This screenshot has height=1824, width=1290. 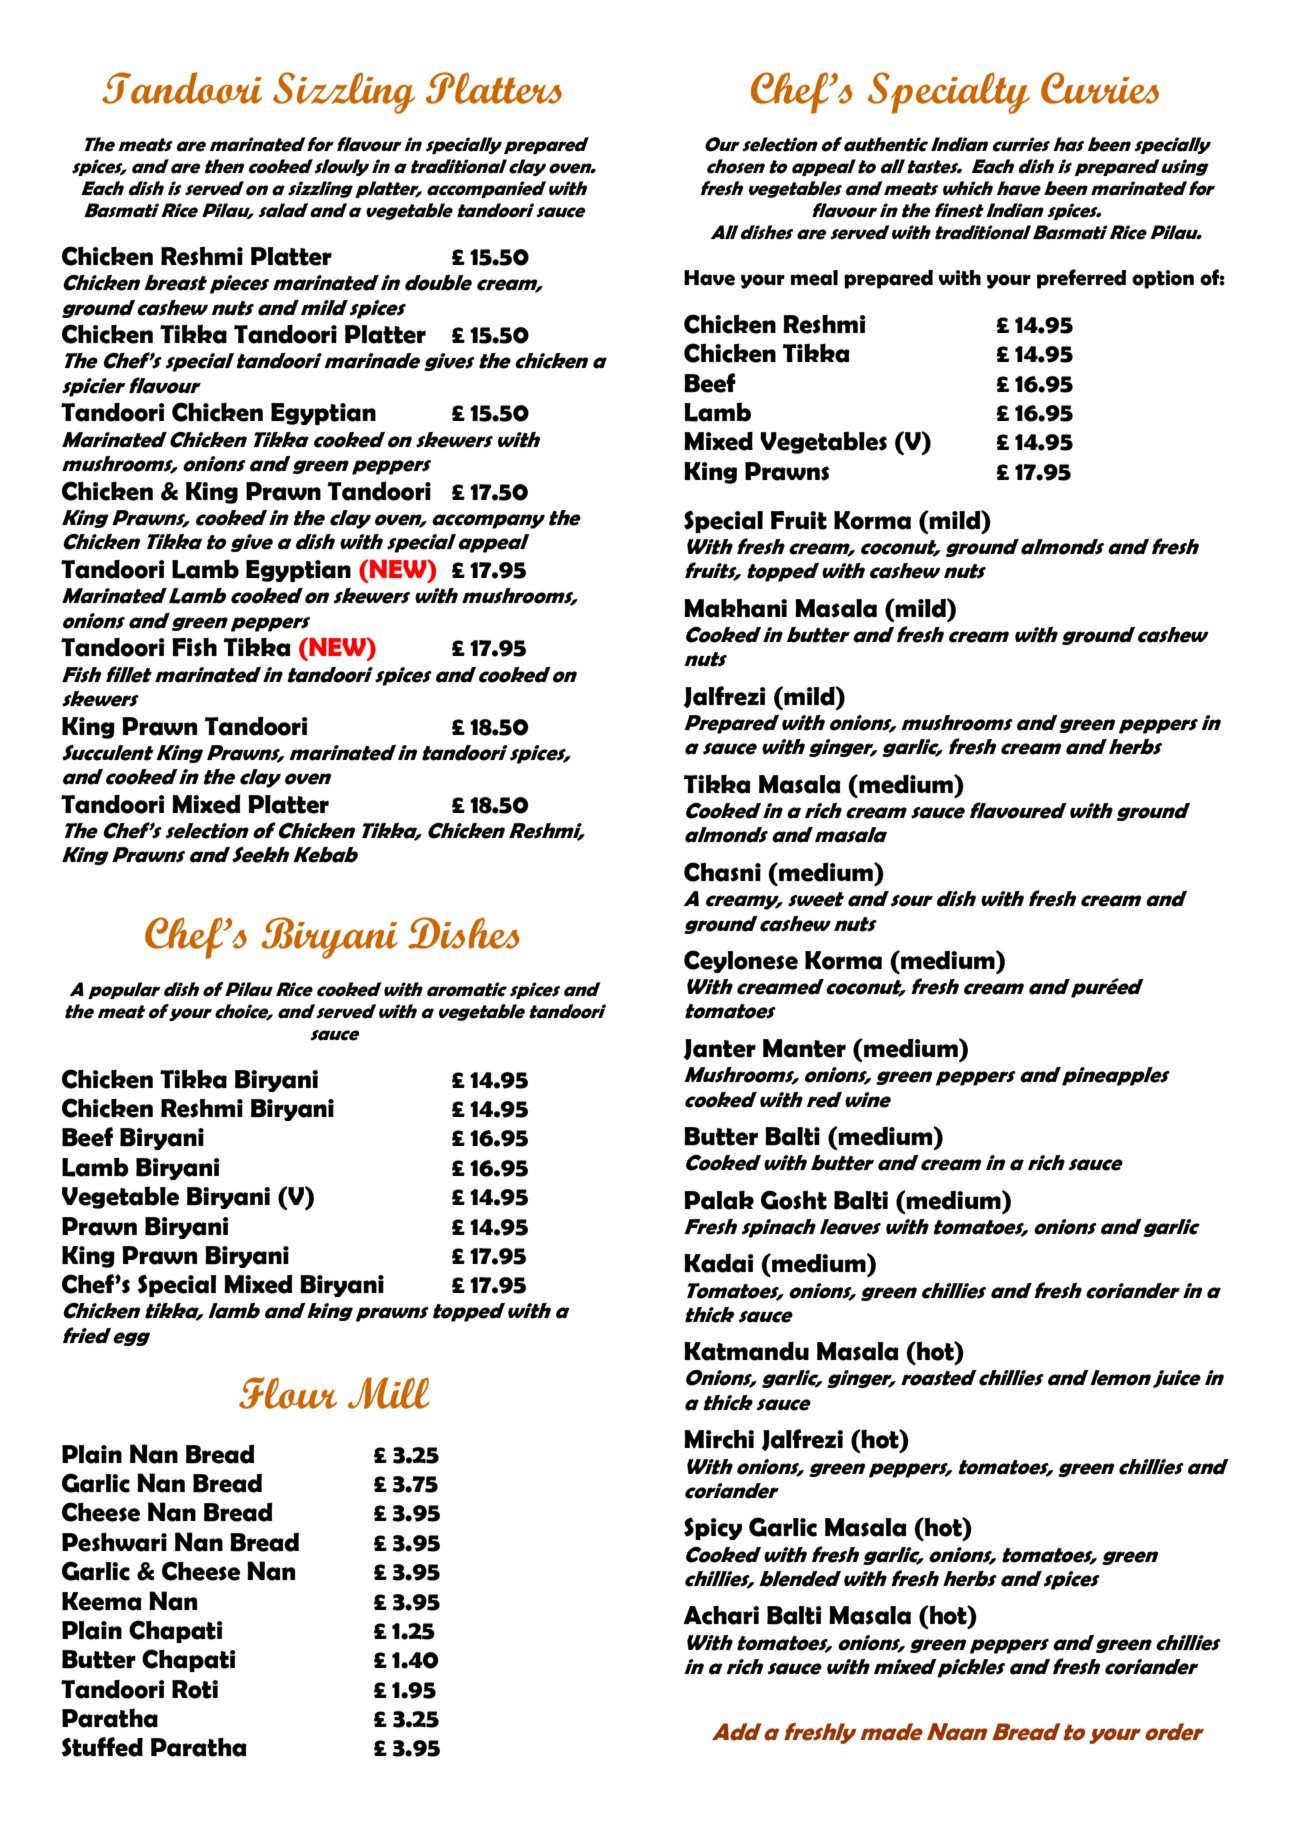 What do you see at coordinates (713, 1529) in the screenshot?
I see `Spicy` at bounding box center [713, 1529].
